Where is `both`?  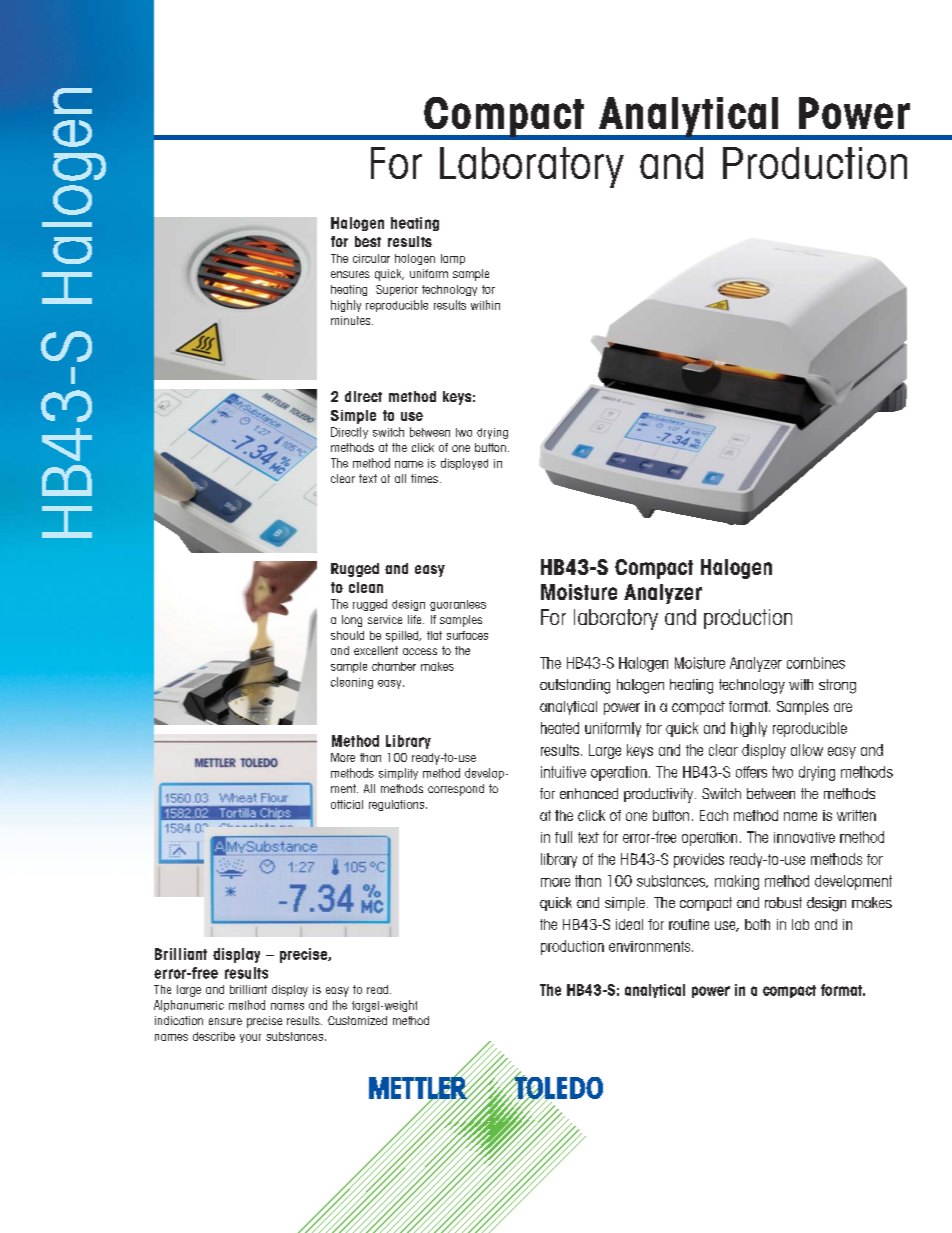 both is located at coordinates (757, 924).
